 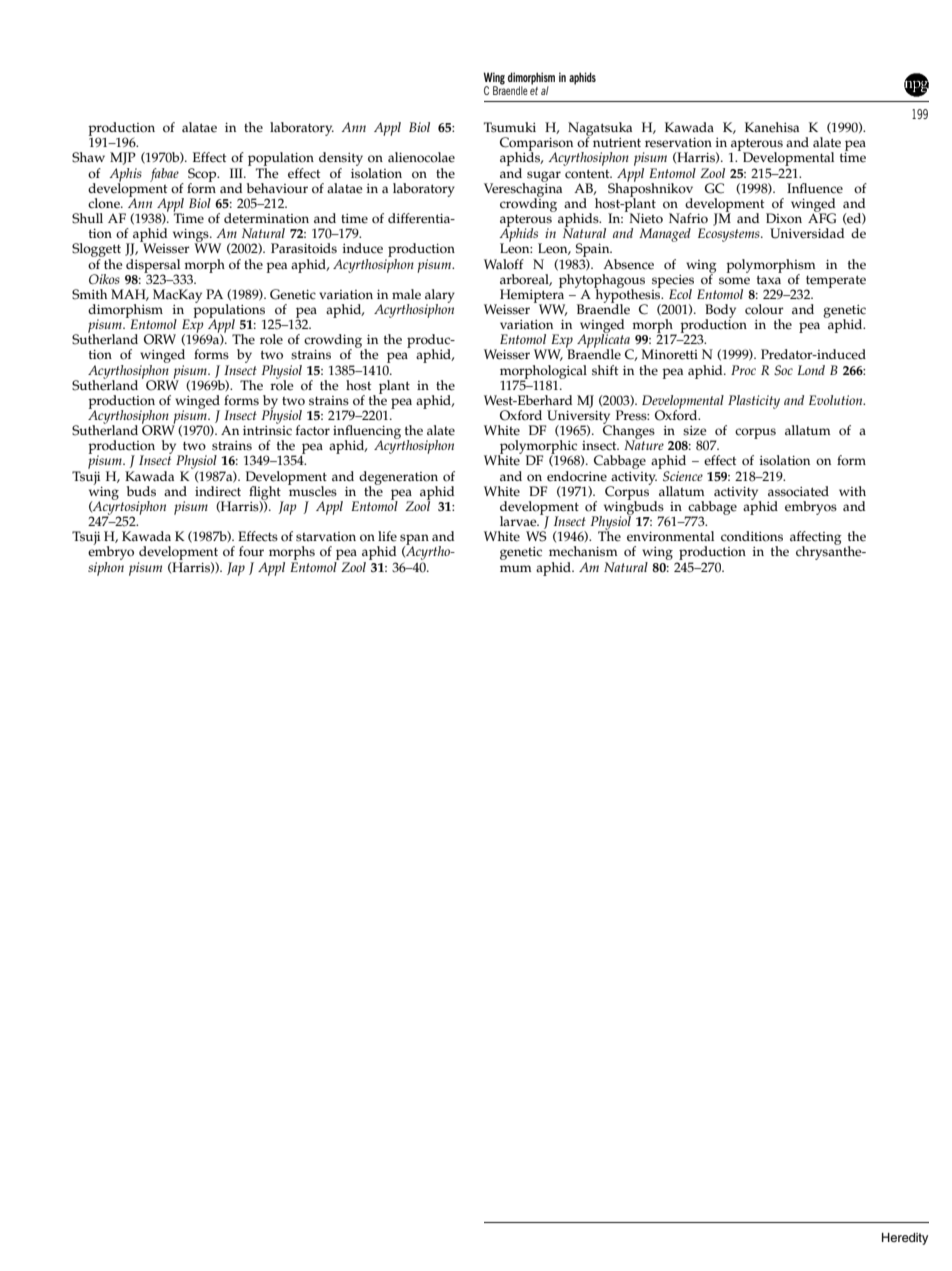 I want to click on four, so click(x=251, y=551).
